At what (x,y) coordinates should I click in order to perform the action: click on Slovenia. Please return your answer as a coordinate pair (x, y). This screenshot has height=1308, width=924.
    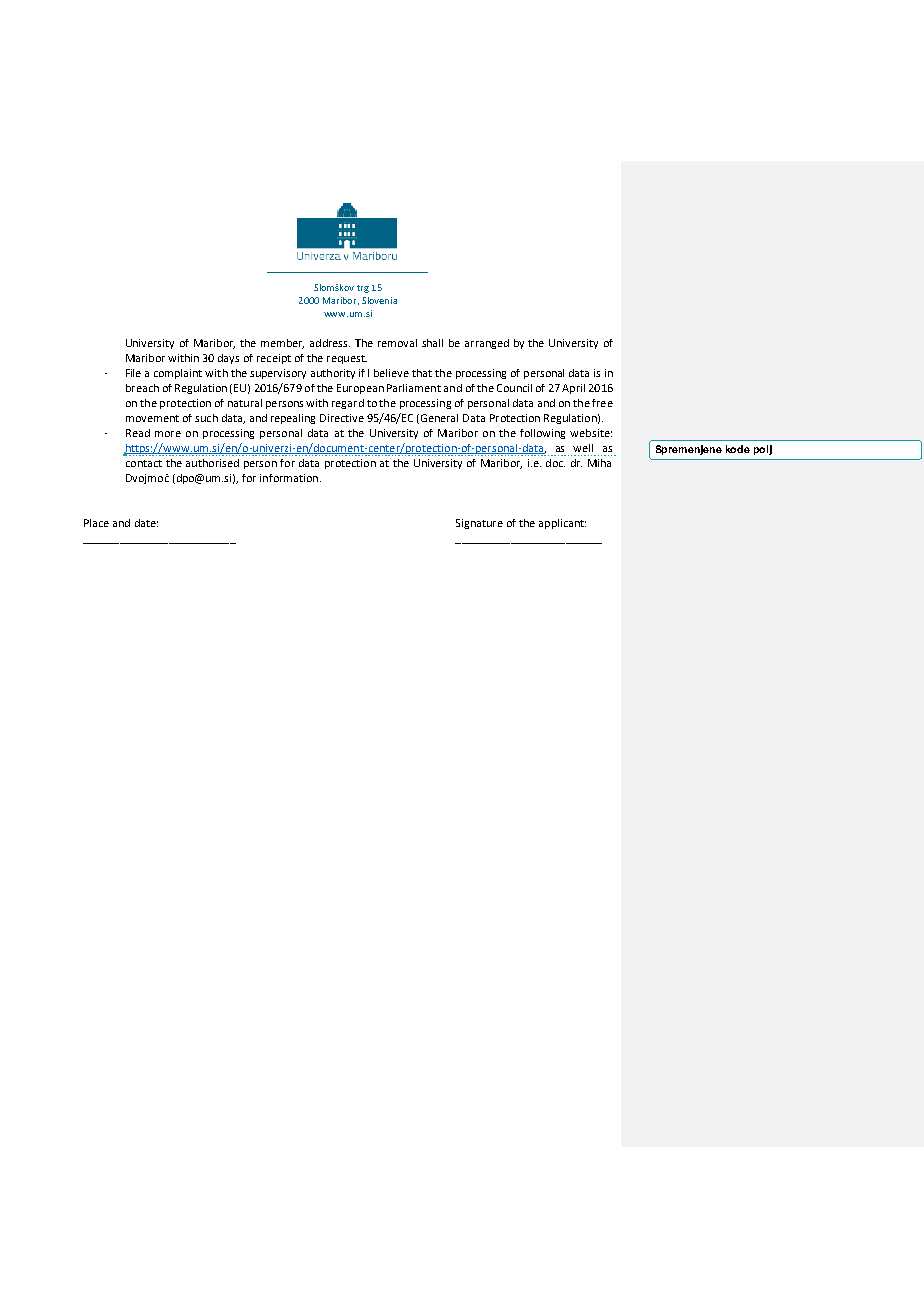
    Looking at the image, I should click on (379, 300).
